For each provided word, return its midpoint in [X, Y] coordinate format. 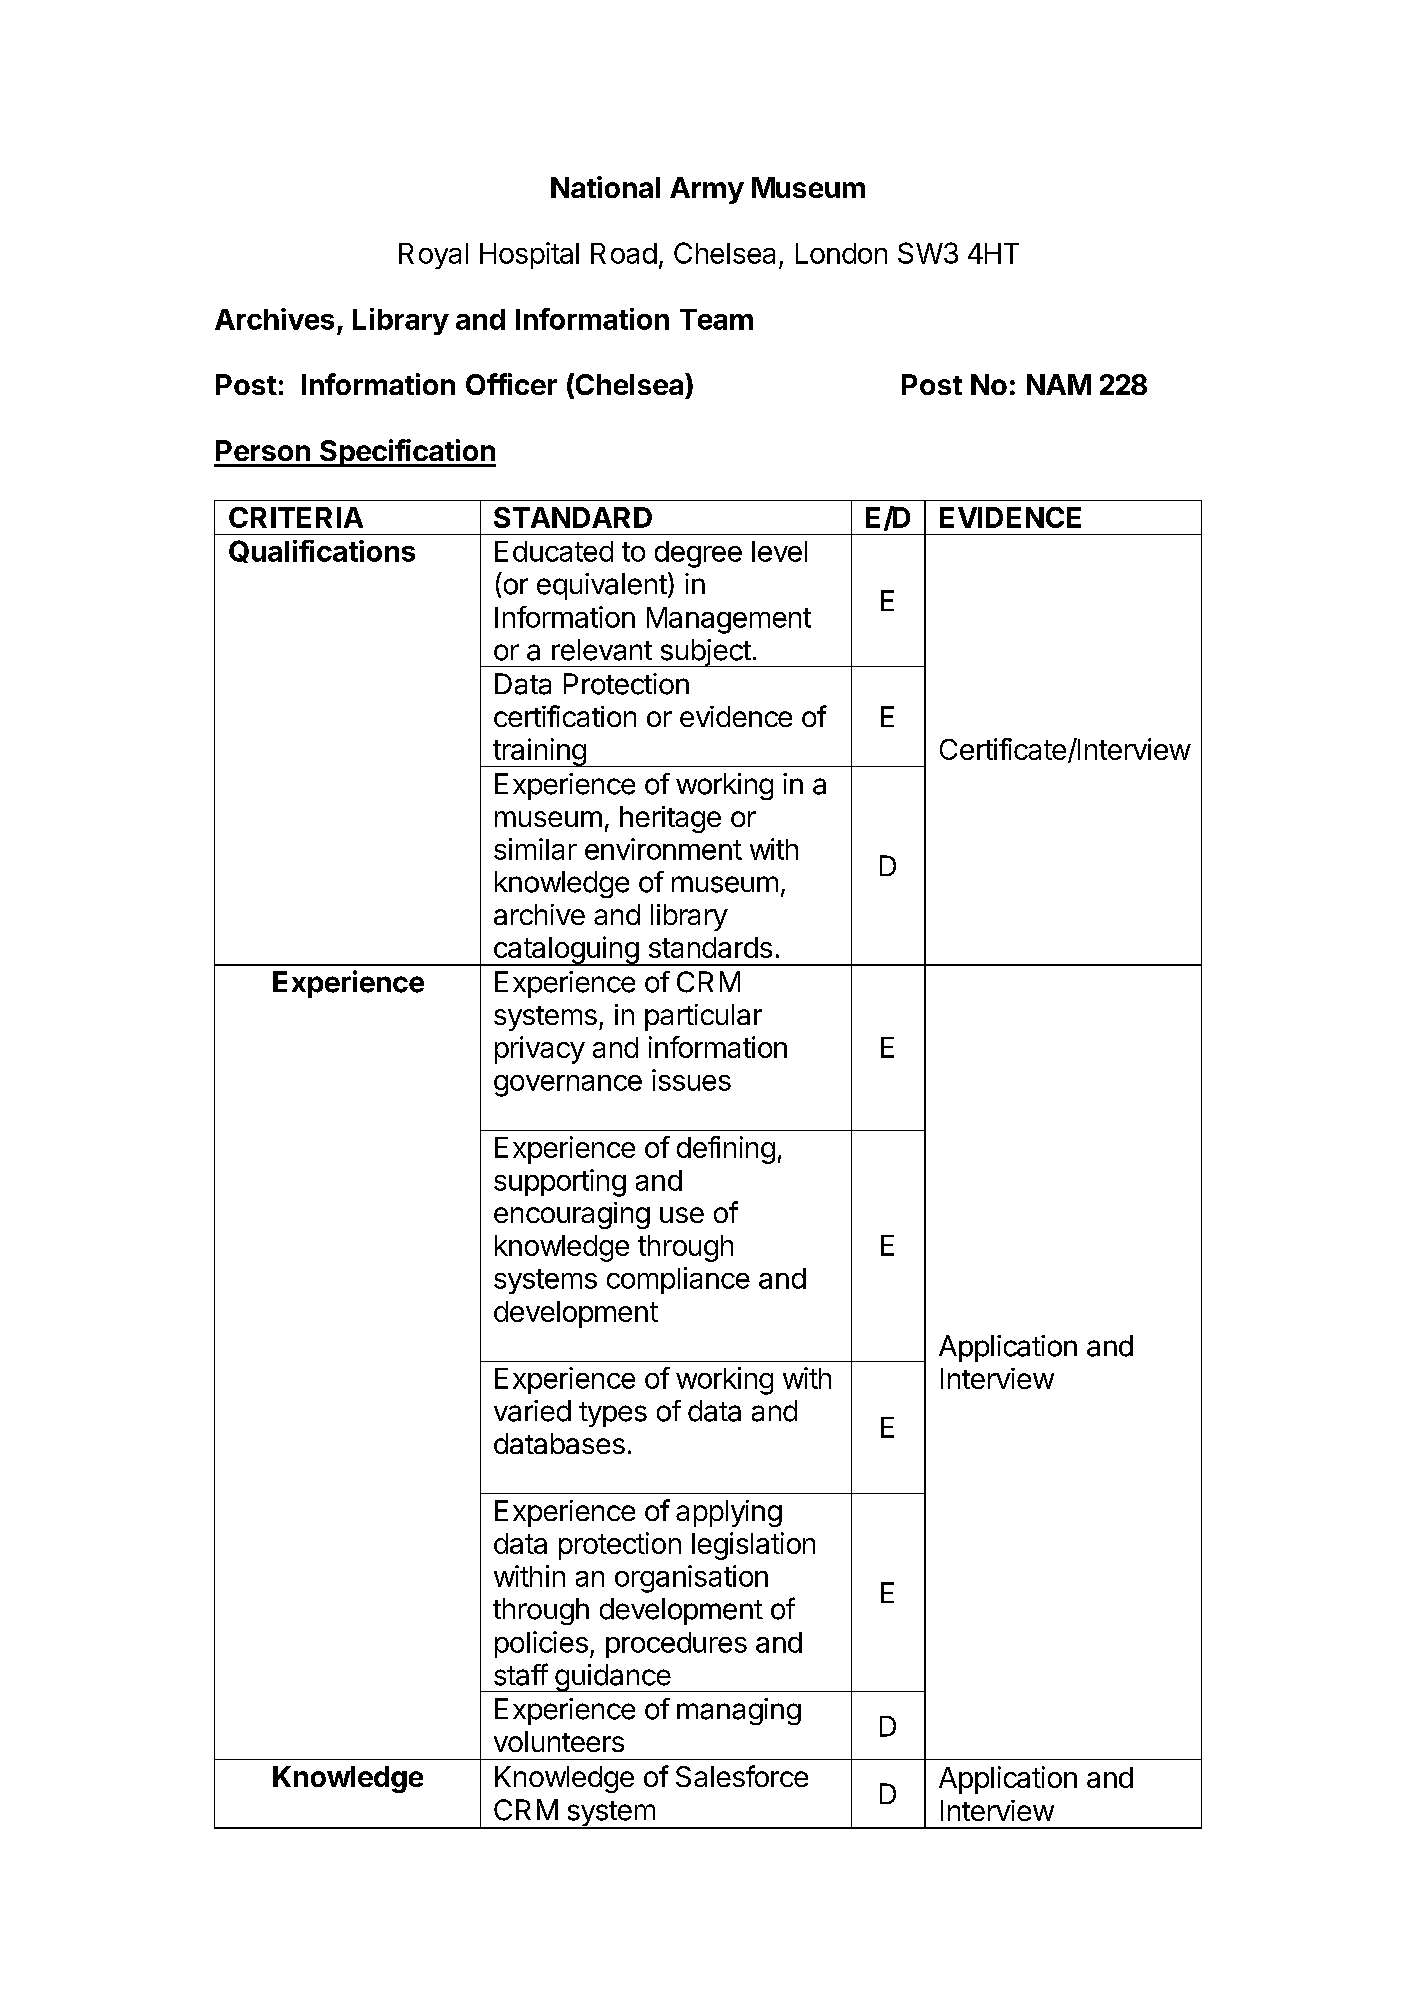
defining [726, 1150]
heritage [670, 819]
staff [521, 1674]
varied [532, 1411]
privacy [540, 1050]
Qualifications [322, 551]
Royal [433, 256]
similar [535, 849]
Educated [554, 551]
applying [729, 1513]
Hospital [529, 255]
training [539, 752]
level [779, 551]
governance [568, 1086]
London [841, 253]
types [613, 1414]
